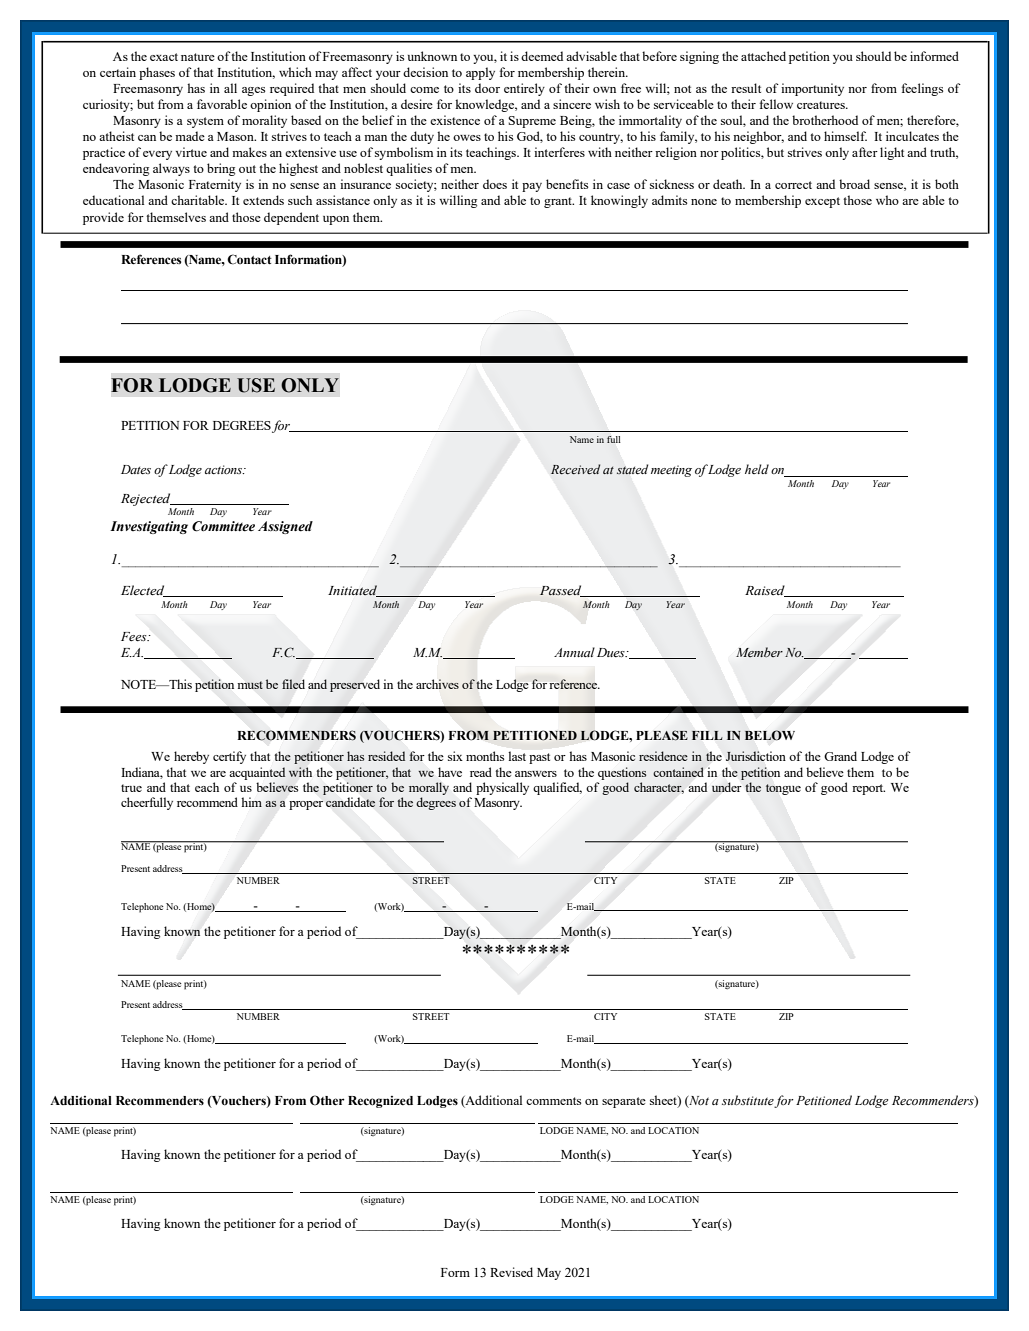 The height and width of the document is (1331, 1029). What do you see at coordinates (868, 789) in the document?
I see `report` at bounding box center [868, 789].
